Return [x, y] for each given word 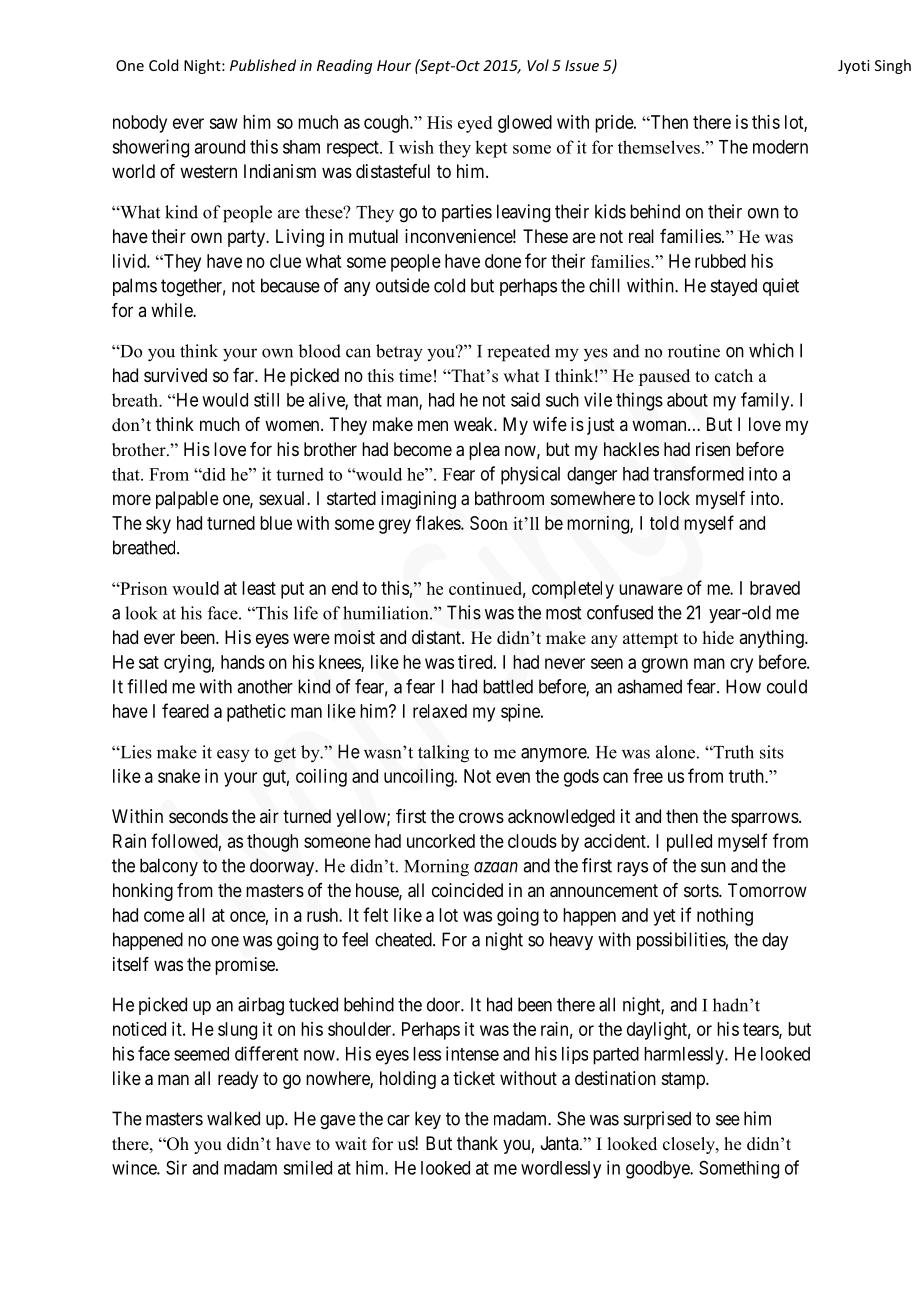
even [513, 777]
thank [477, 1143]
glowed [525, 124]
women [293, 425]
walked [233, 1118]
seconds [198, 816]
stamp [684, 1080]
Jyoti [854, 67]
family [766, 401]
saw [223, 123]
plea [484, 451]
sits [772, 752]
